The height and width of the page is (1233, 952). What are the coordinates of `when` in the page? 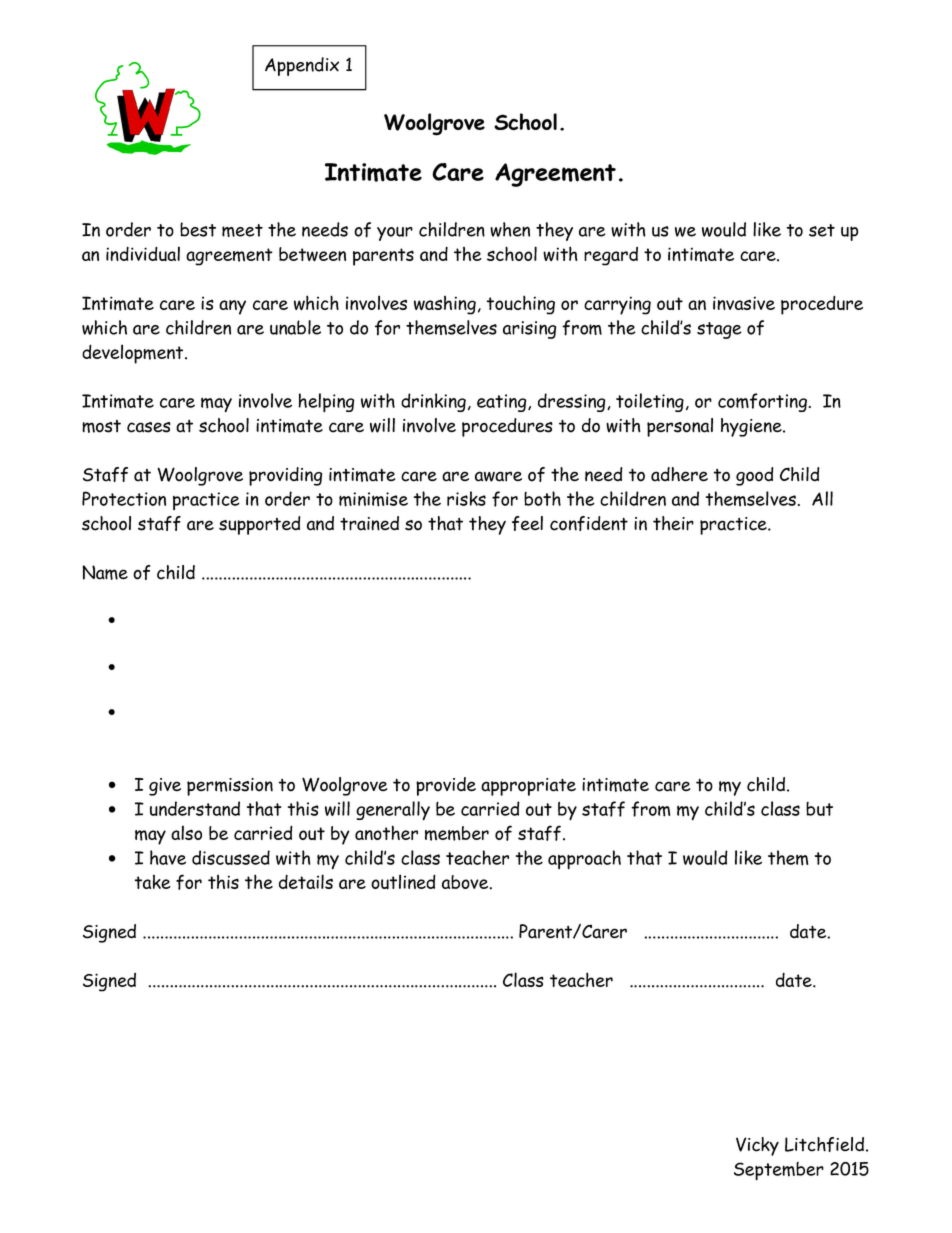 It's located at (510, 229).
